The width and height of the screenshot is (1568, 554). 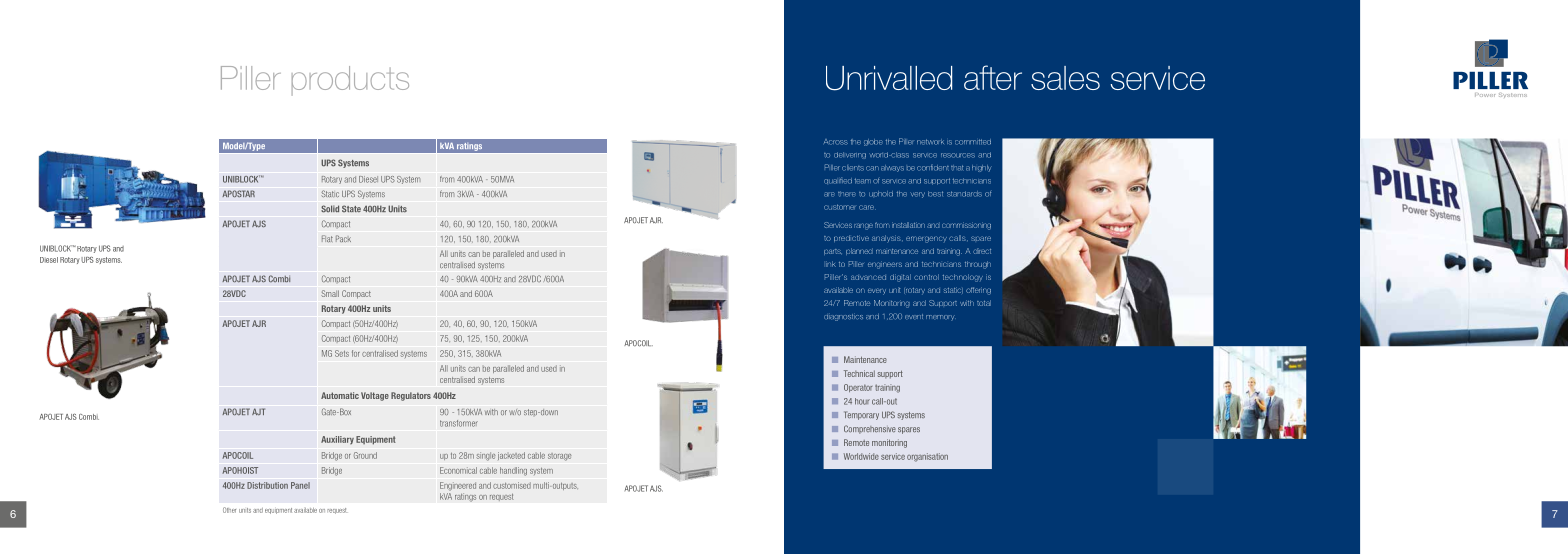 What do you see at coordinates (327, 239) in the screenshot?
I see `Flat` at bounding box center [327, 239].
